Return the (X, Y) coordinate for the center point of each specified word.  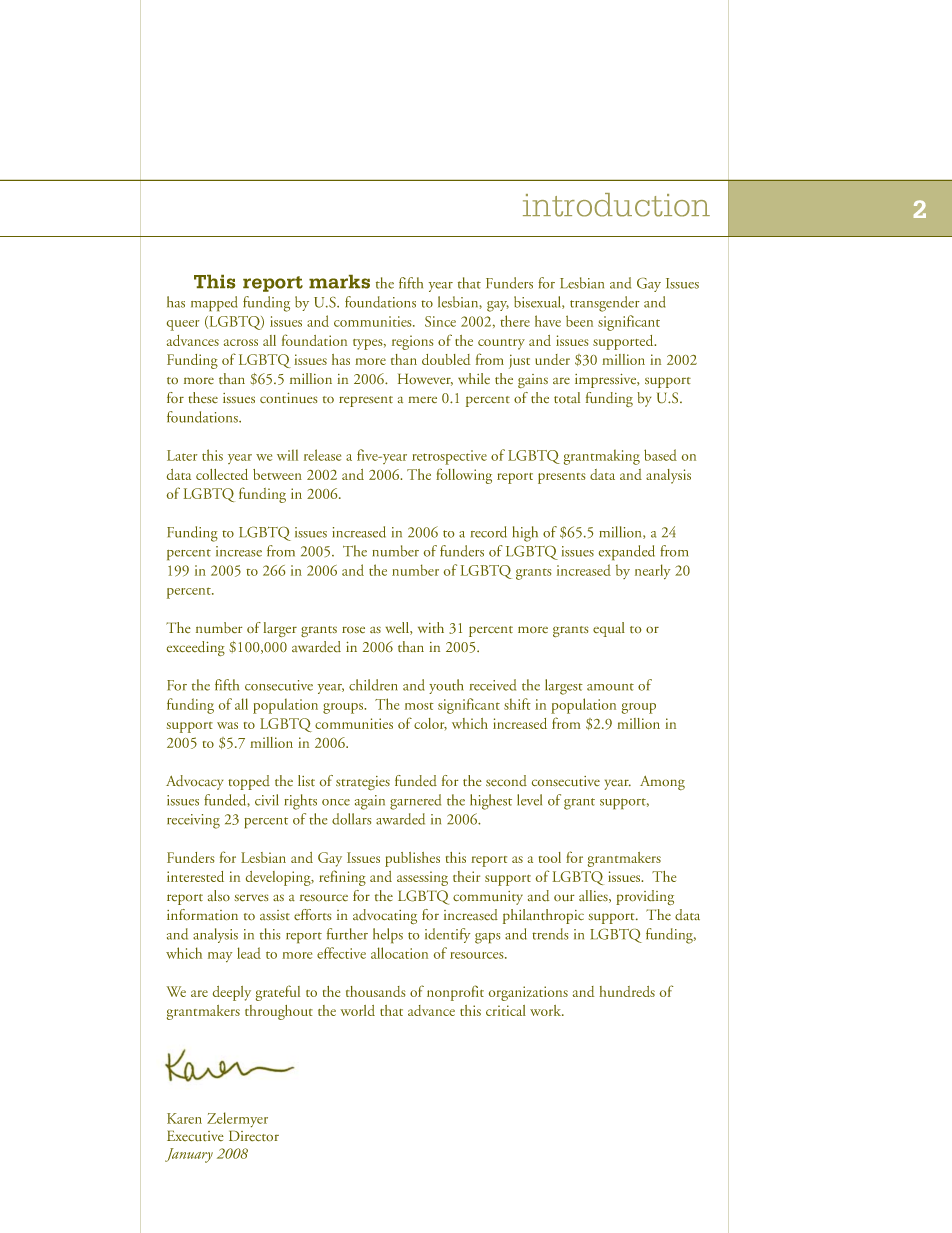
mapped (214, 303)
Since (440, 321)
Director (254, 1136)
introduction (616, 205)
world (358, 1010)
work (547, 1010)
